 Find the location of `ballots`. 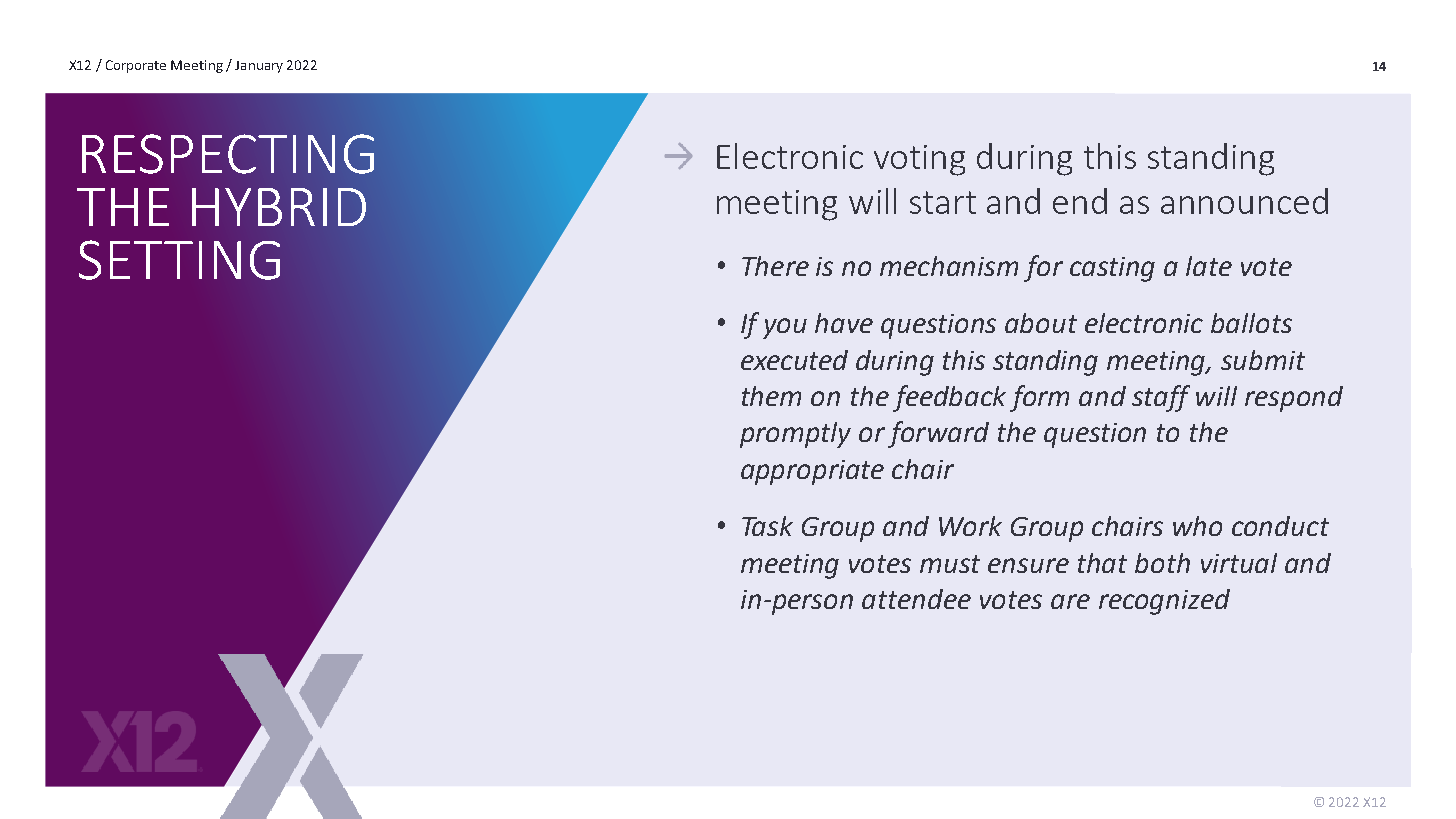

ballots is located at coordinates (1251, 323).
